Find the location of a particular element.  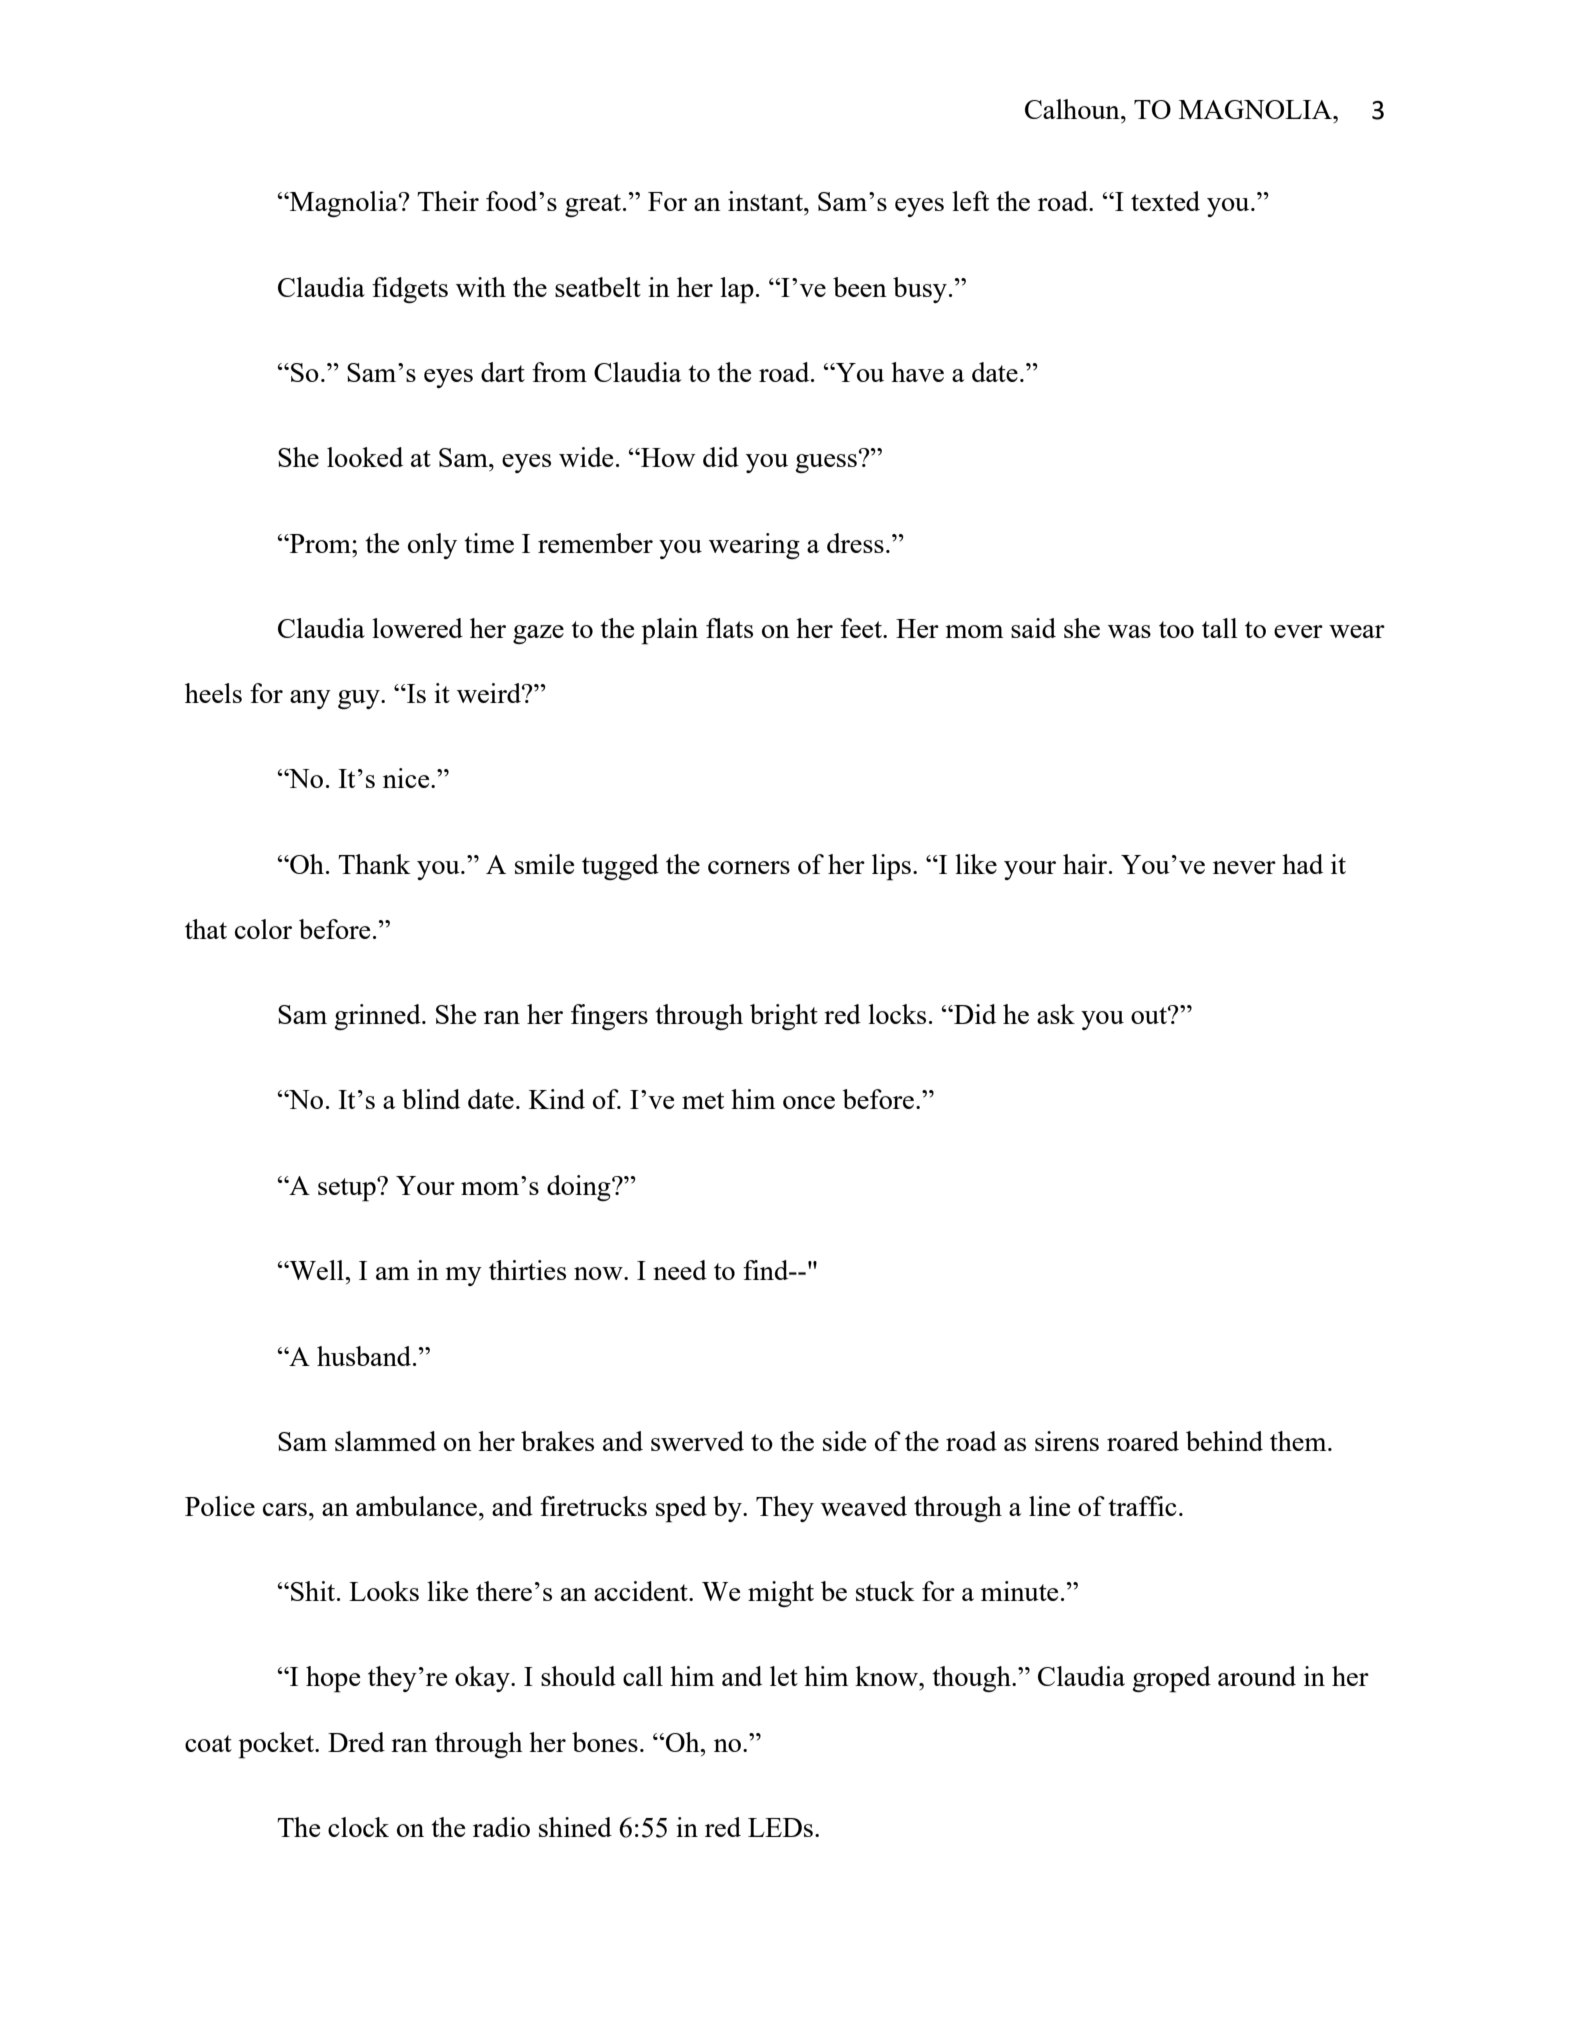

Their is located at coordinates (448, 201).
